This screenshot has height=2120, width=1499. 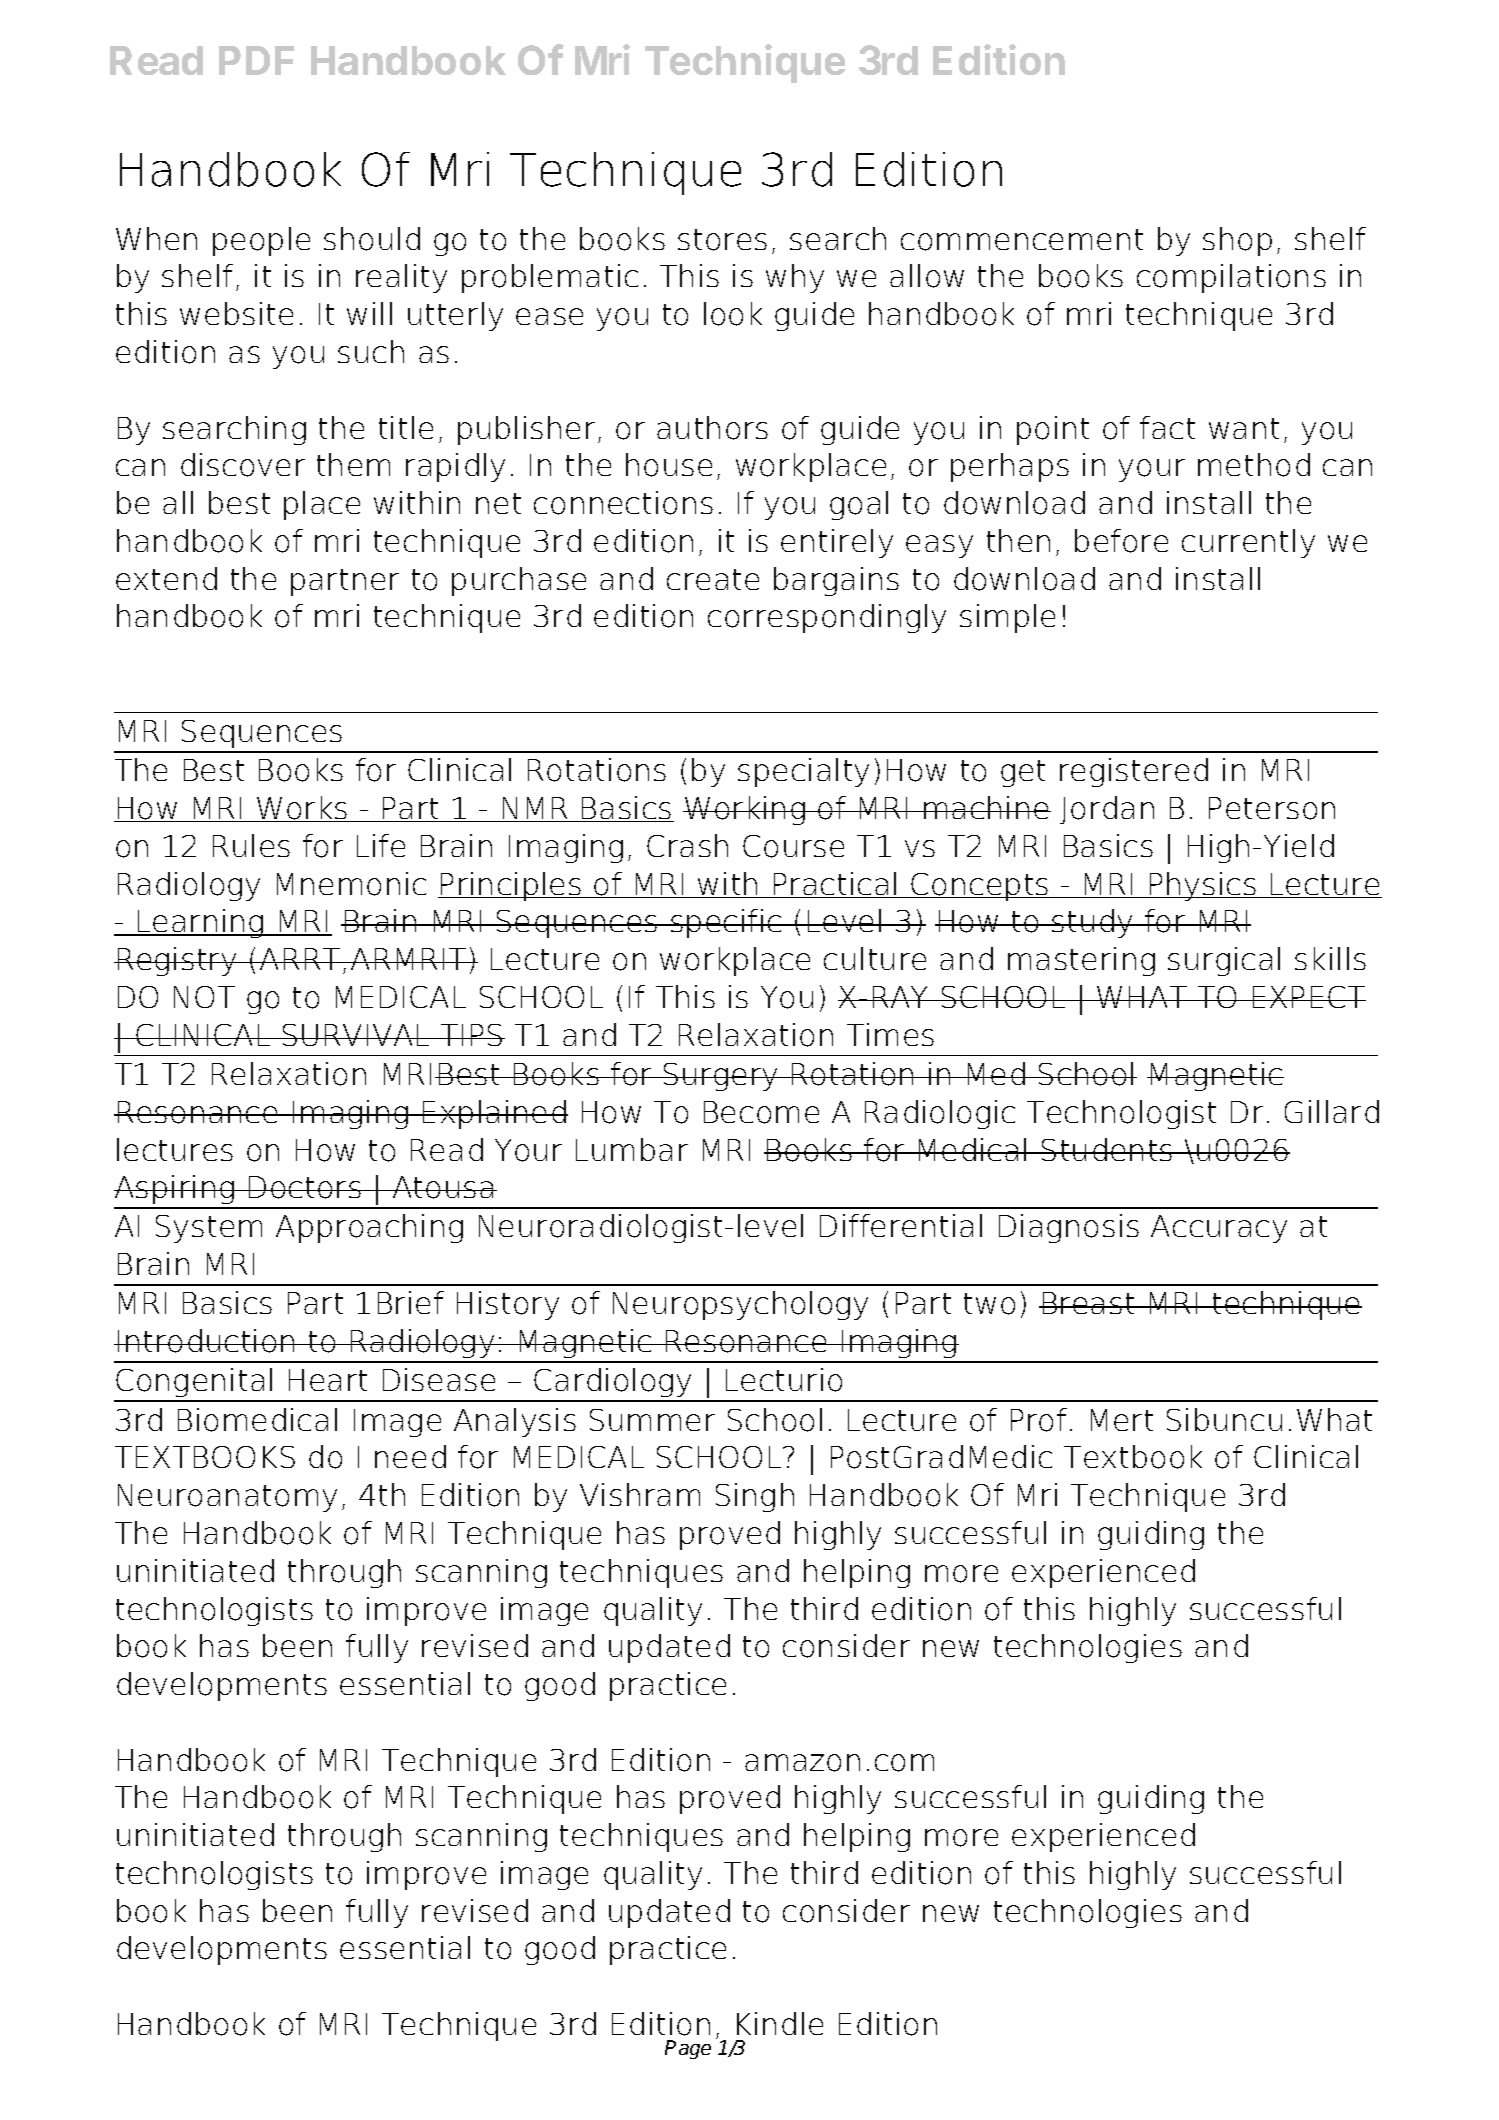 What do you see at coordinates (302, 809) in the screenshot?
I see `Works` at bounding box center [302, 809].
